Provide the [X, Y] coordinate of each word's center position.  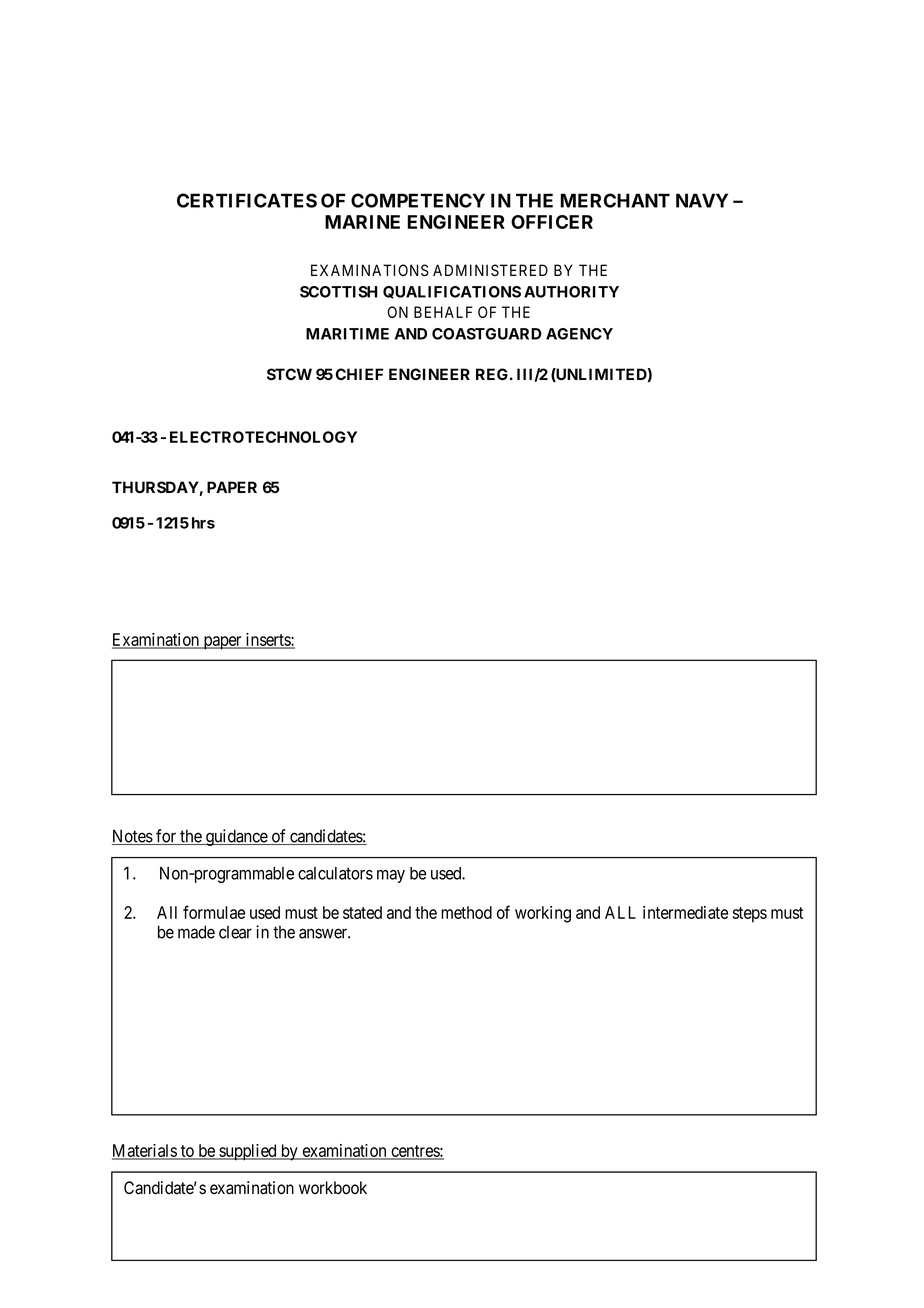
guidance [236, 837]
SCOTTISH [339, 292]
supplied [248, 1152]
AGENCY [579, 334]
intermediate [685, 912]
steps [750, 915]
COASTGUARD [487, 334]
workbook [333, 1188]
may [391, 876]
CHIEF [360, 374]
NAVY [702, 200]
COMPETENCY [418, 200]
